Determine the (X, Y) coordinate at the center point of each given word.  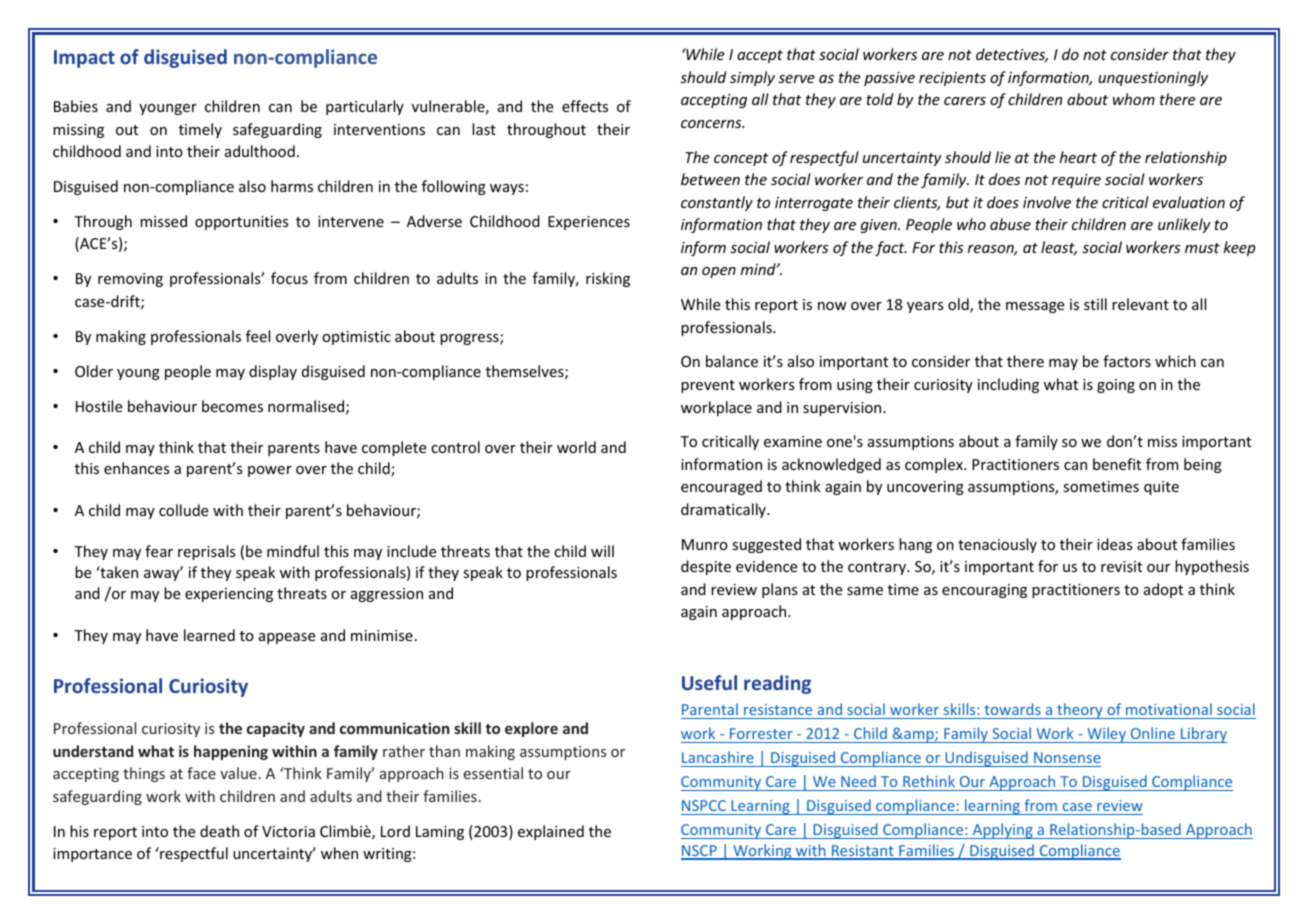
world (576, 447)
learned (209, 635)
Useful (709, 682)
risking (608, 279)
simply (752, 78)
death (219, 831)
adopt (1163, 590)
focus (289, 278)
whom (1134, 99)
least (1059, 248)
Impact (84, 59)
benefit (1117, 464)
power (270, 471)
